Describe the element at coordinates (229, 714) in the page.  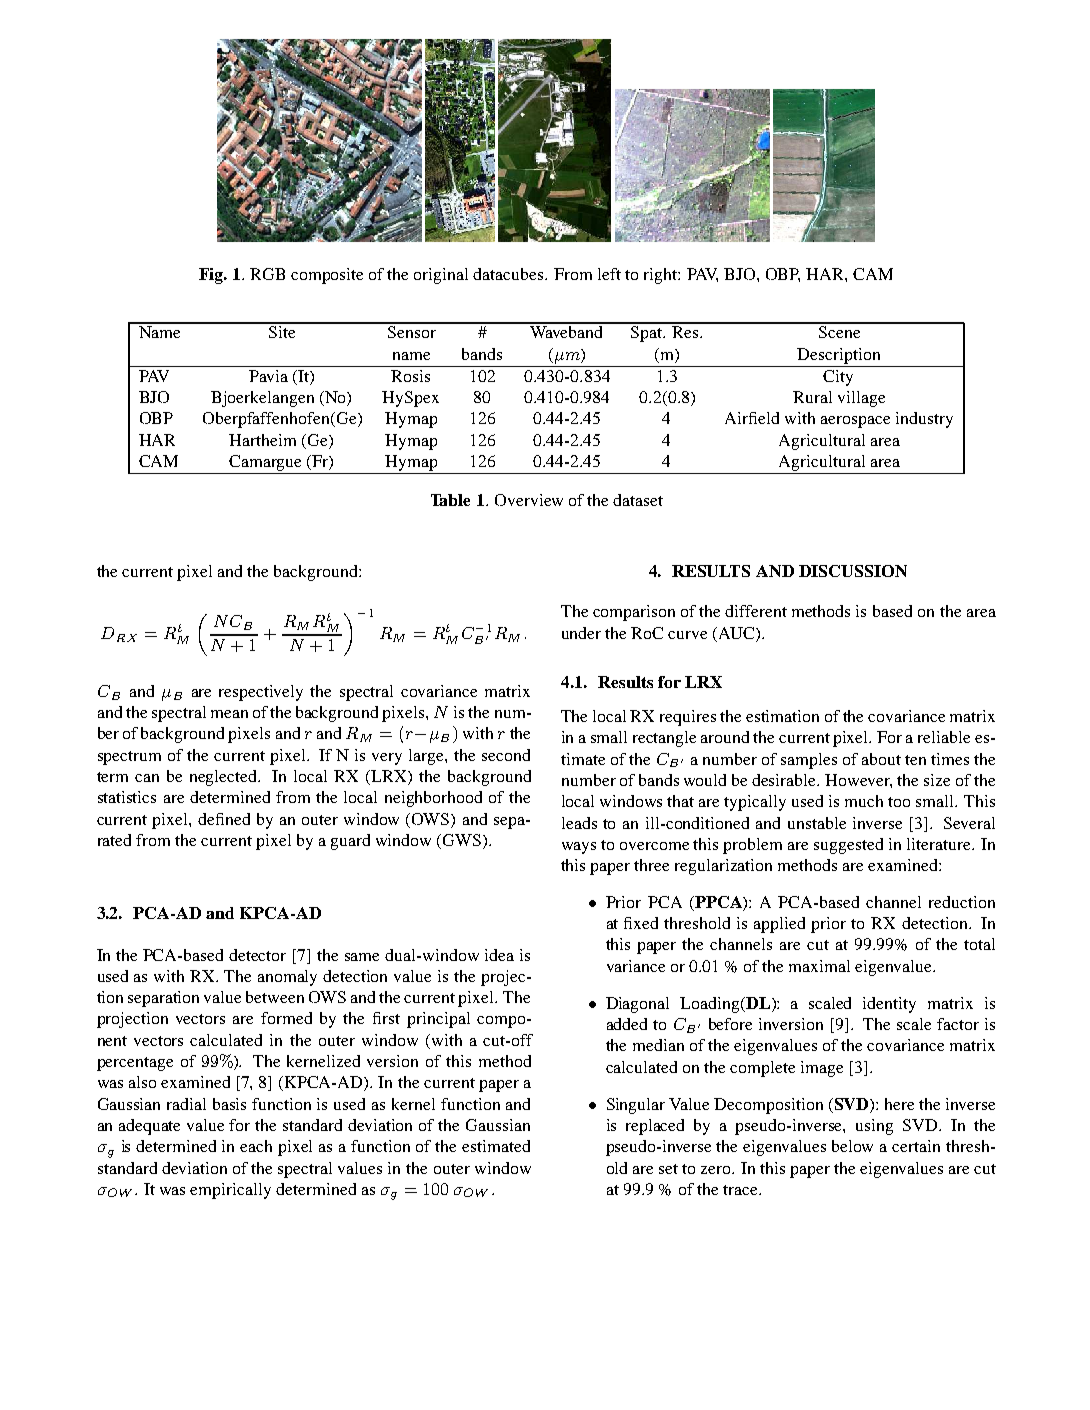
I see `mean` at that location.
